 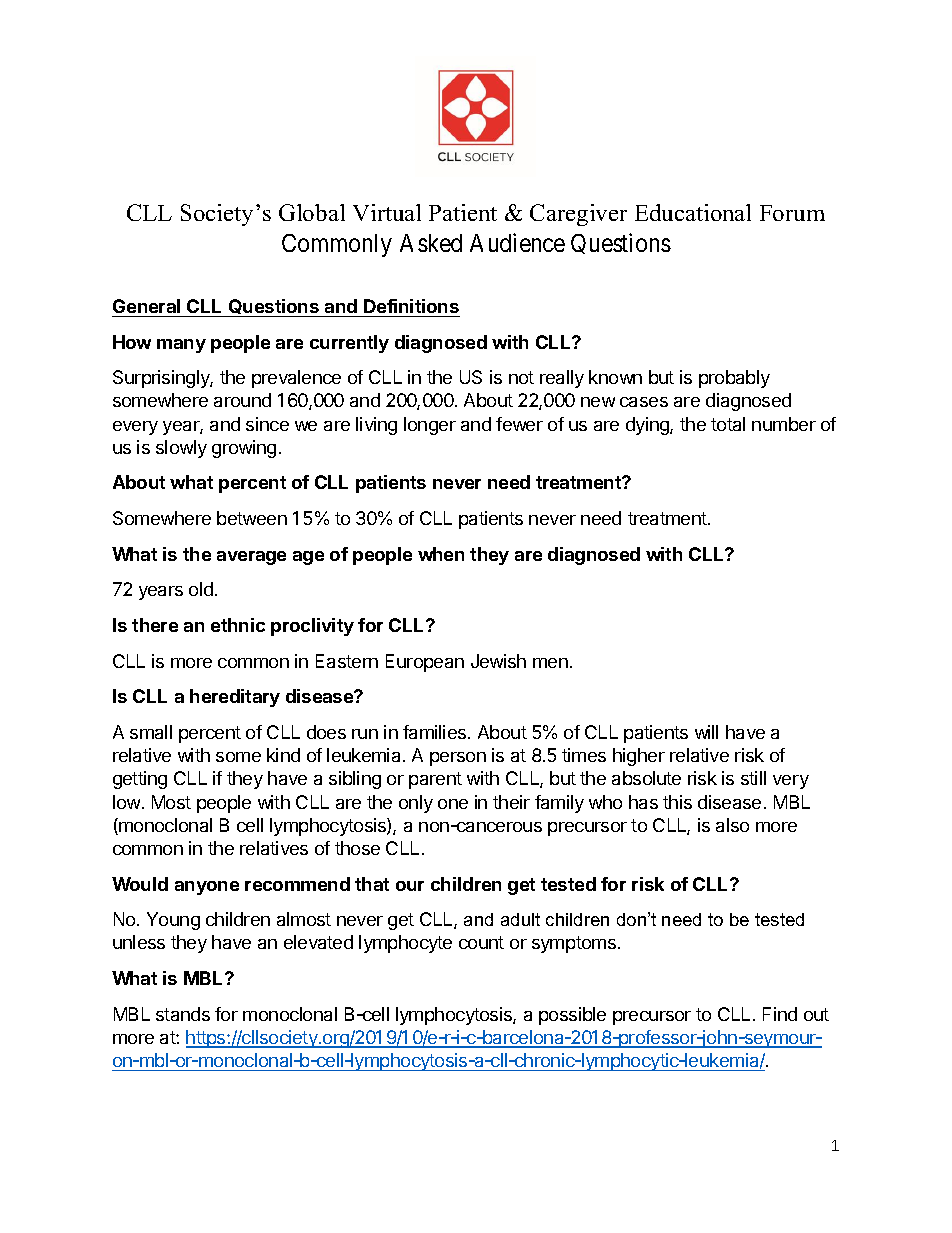 What do you see at coordinates (693, 212) in the image?
I see `Educational` at bounding box center [693, 212].
